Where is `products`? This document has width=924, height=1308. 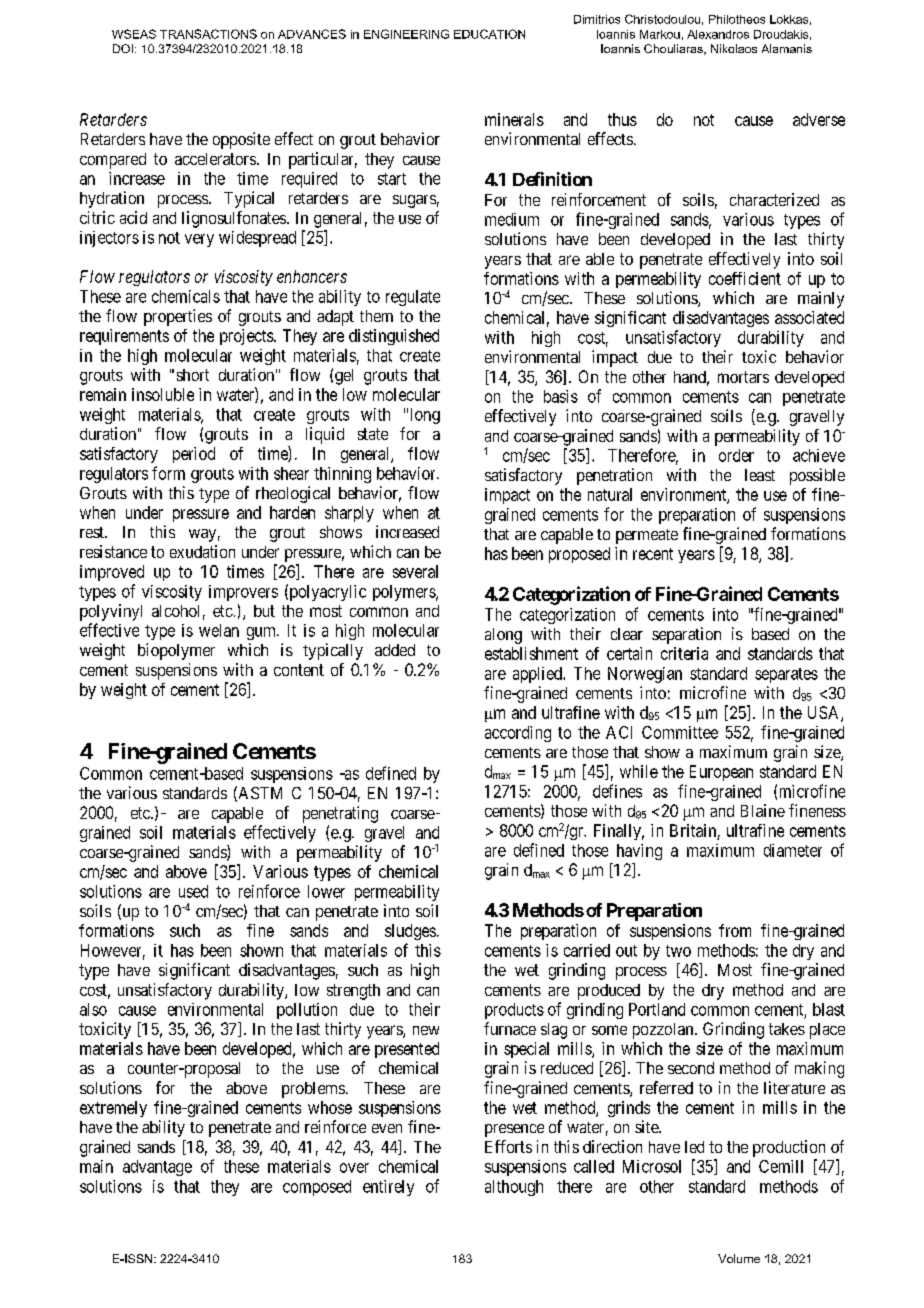
products is located at coordinates (514, 1011).
